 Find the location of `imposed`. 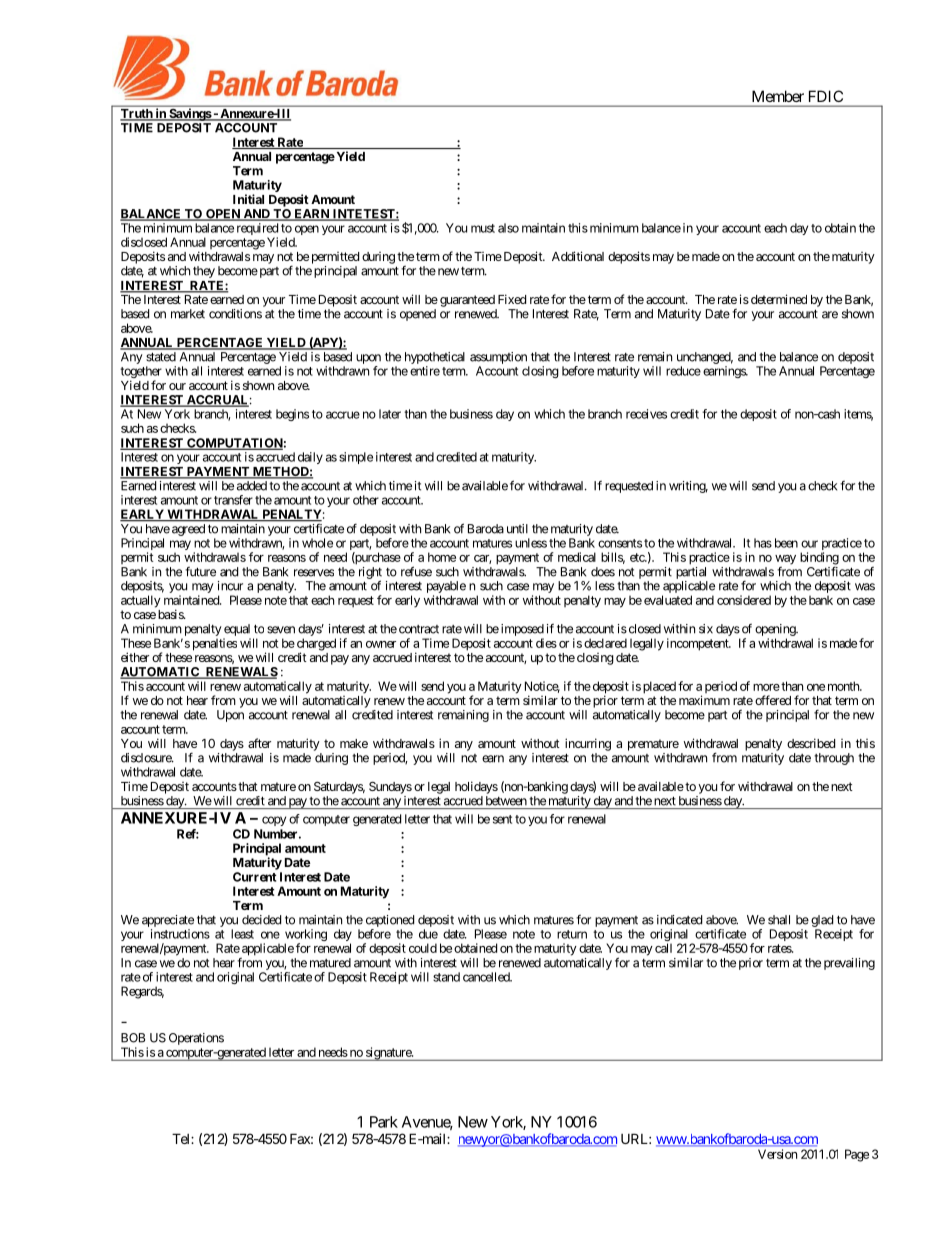

imposed is located at coordinates (522, 630).
